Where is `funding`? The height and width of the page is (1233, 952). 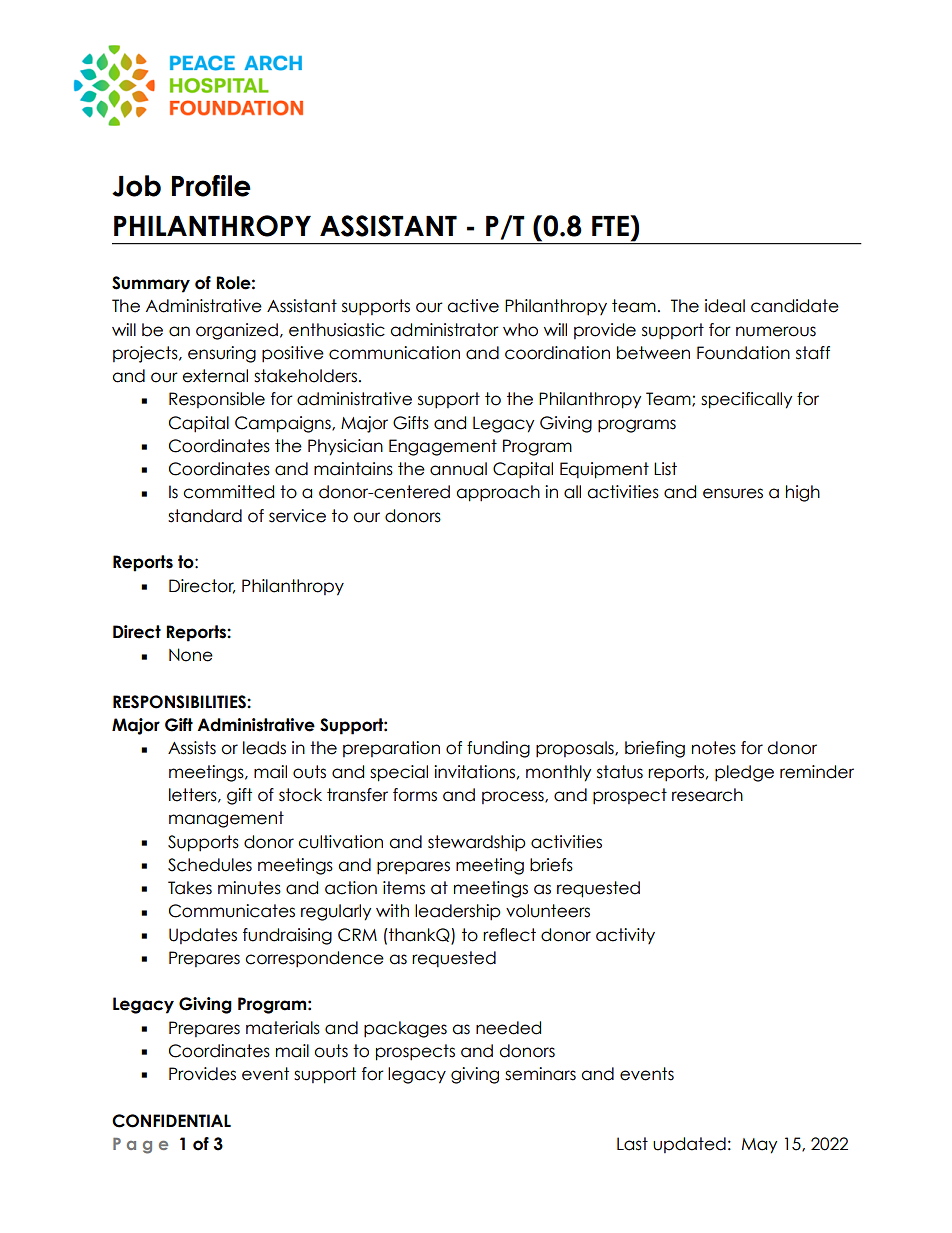 funding is located at coordinates (498, 749).
